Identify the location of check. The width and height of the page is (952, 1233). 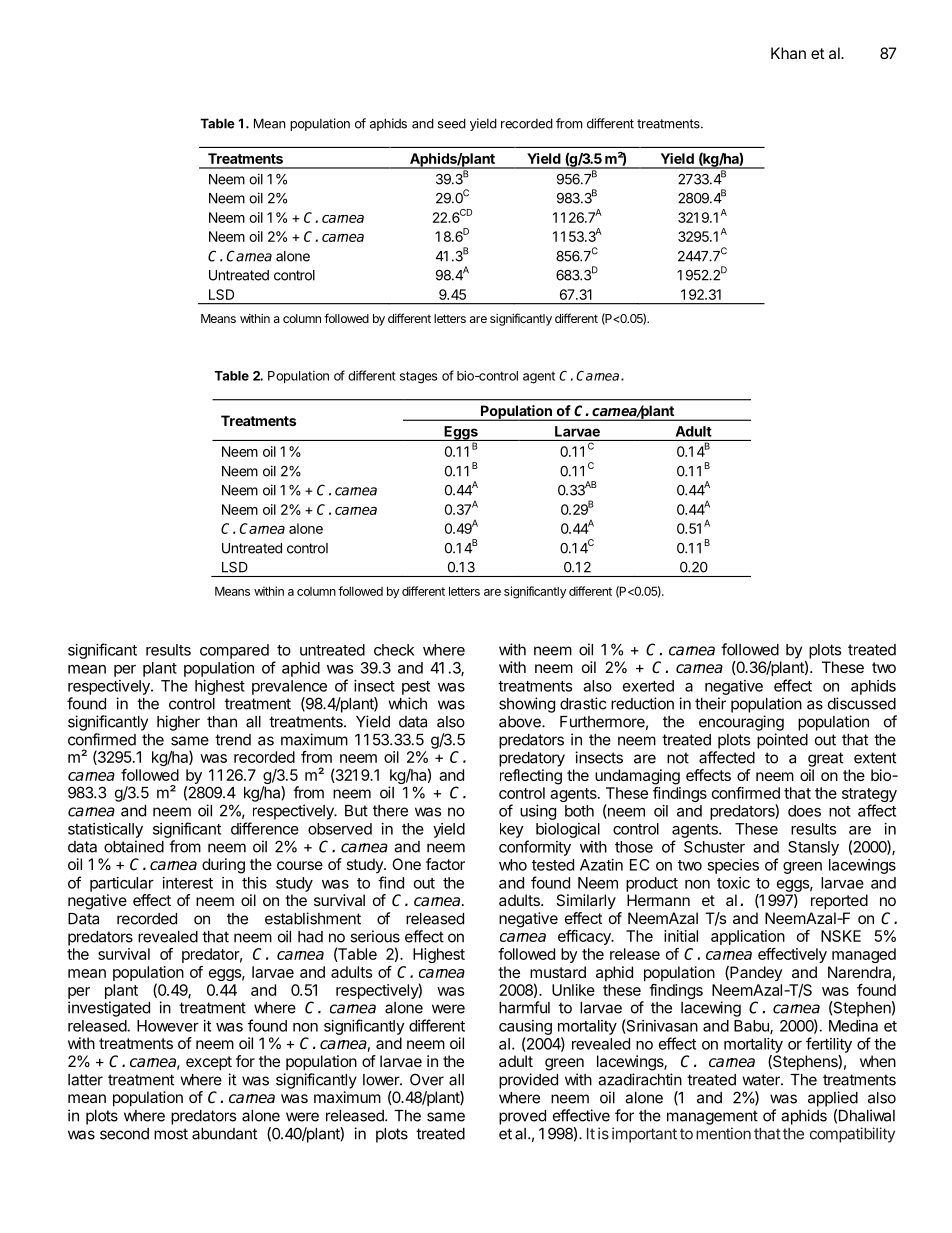
(394, 650).
